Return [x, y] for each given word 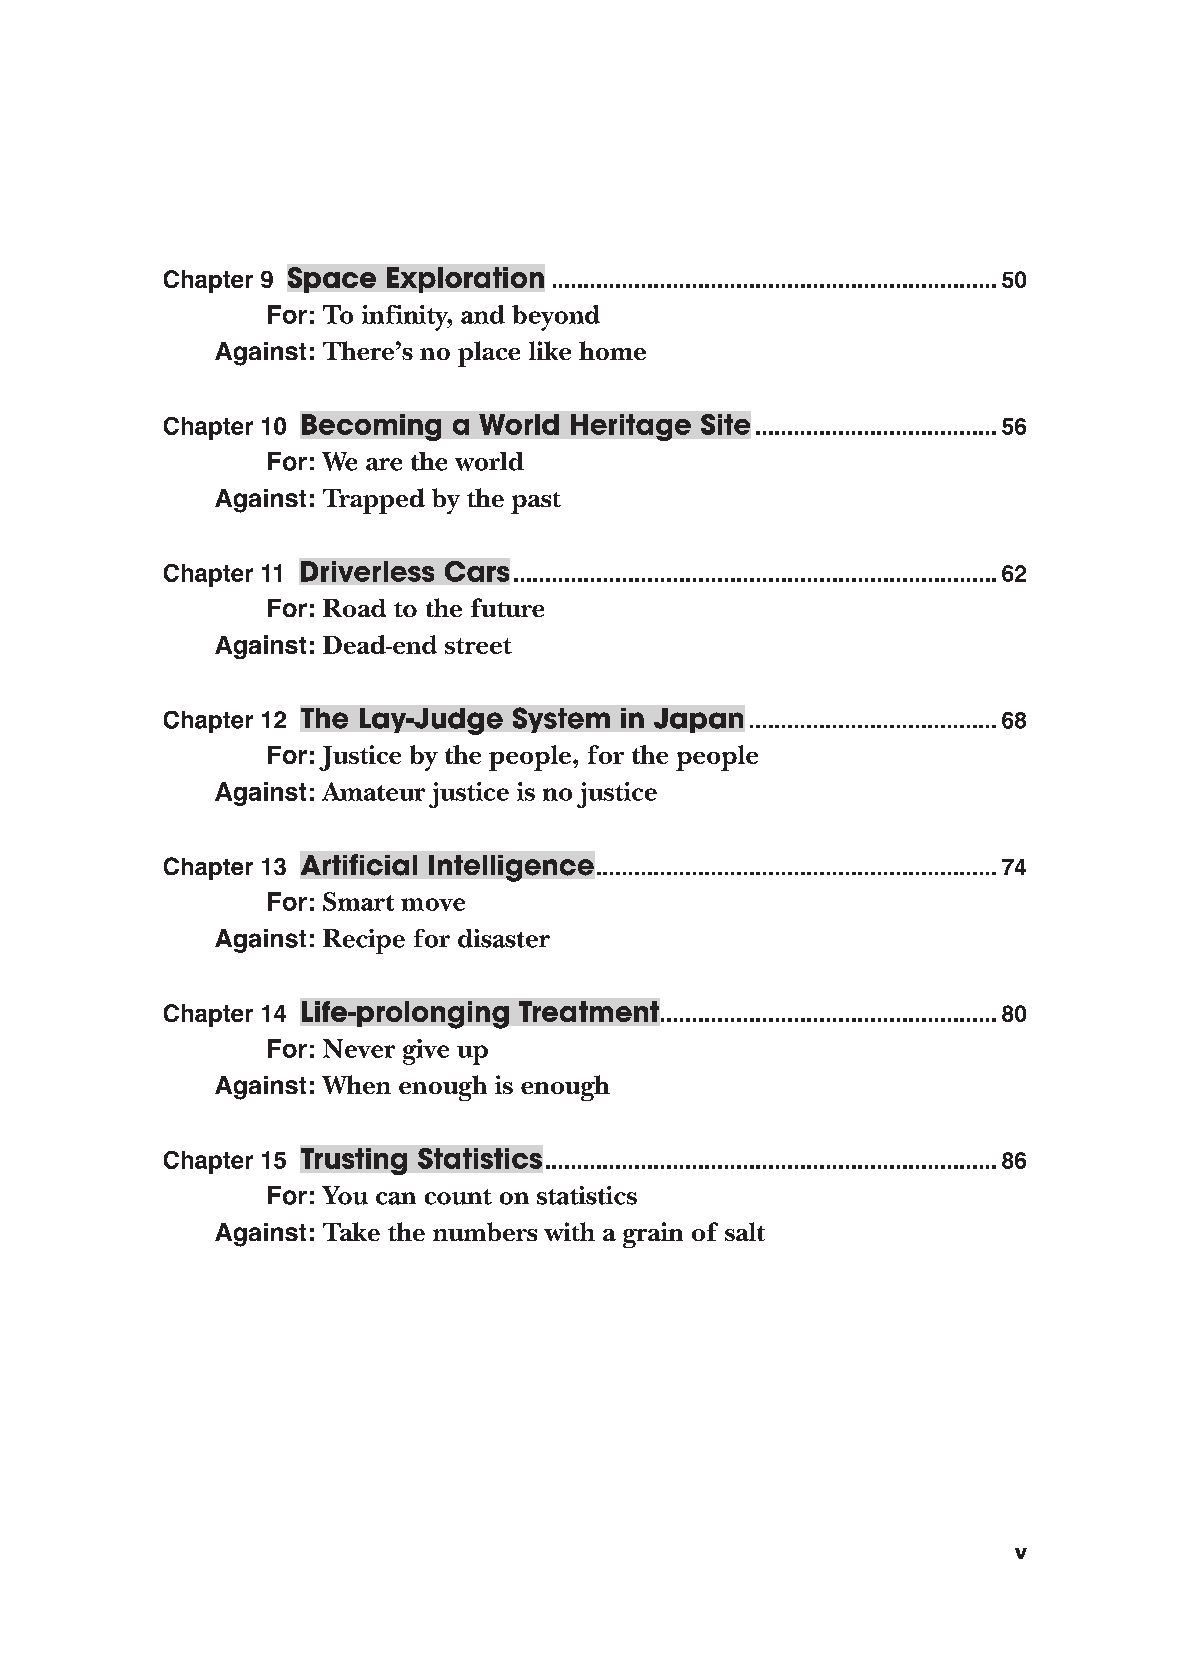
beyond [556, 318]
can [396, 1198]
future [507, 607]
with [569, 1231]
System [561, 720]
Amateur [373, 791]
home [612, 350]
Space [332, 280]
